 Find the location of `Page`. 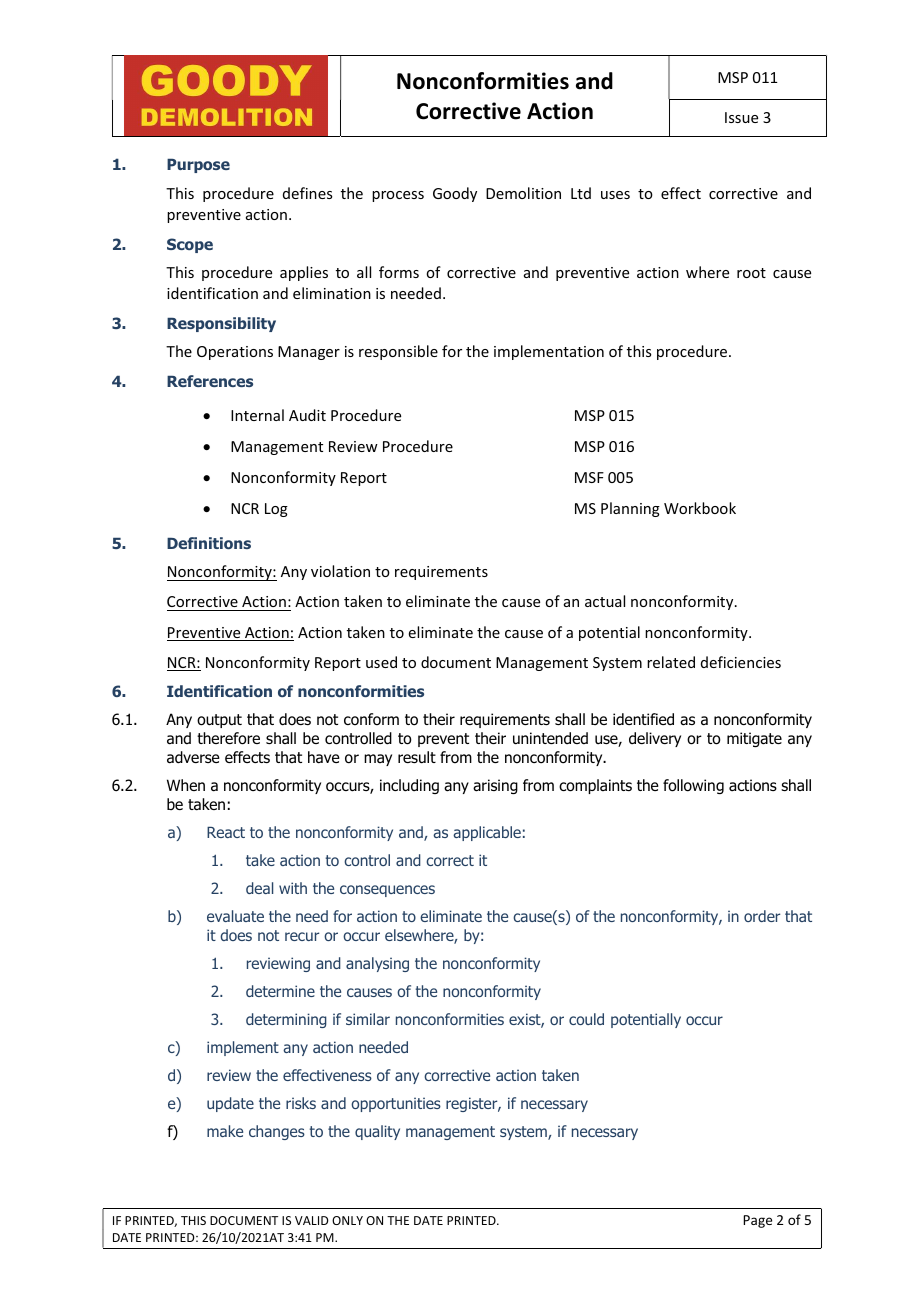

Page is located at coordinates (757, 1221).
